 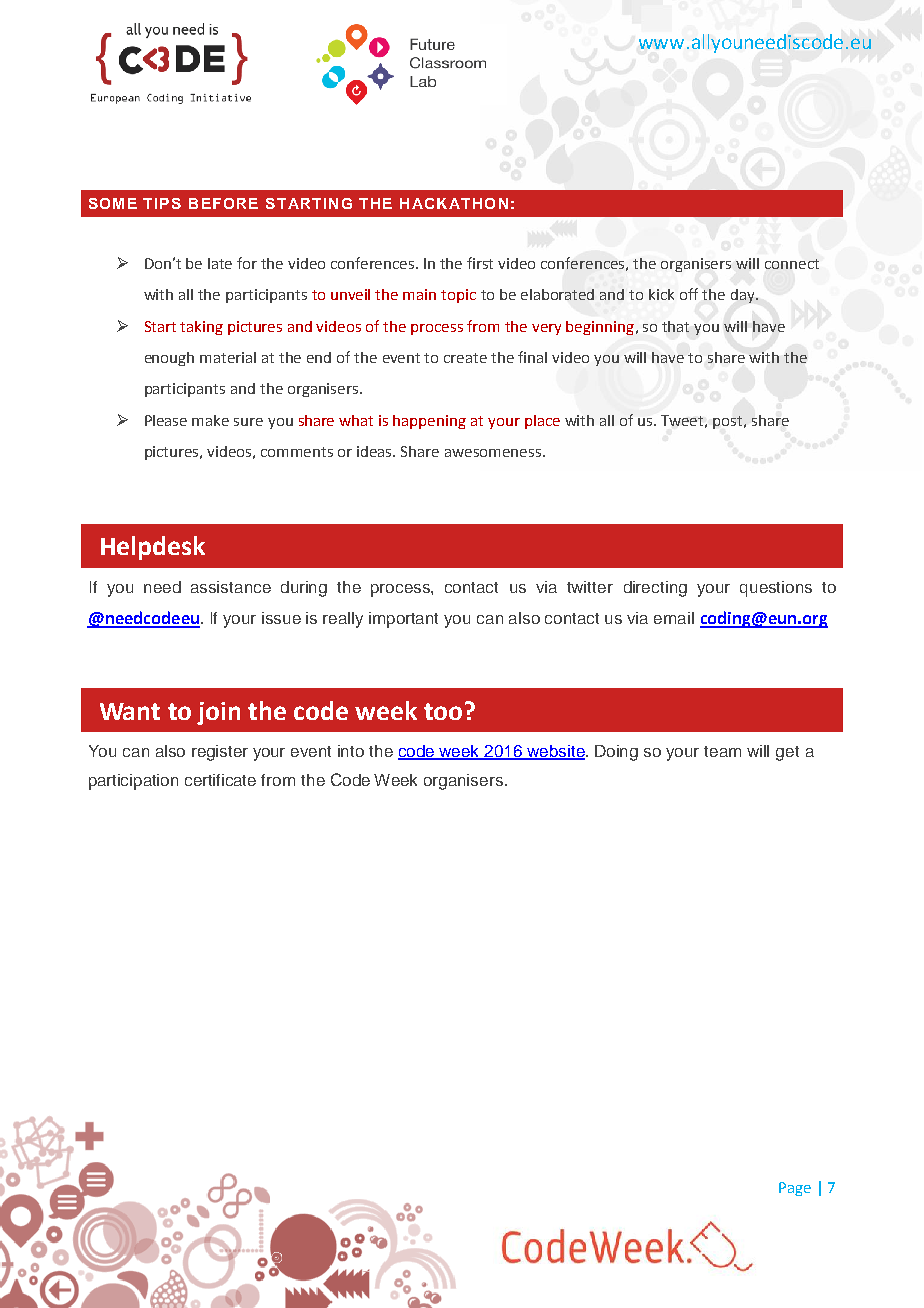 I want to click on team, so click(x=722, y=751).
